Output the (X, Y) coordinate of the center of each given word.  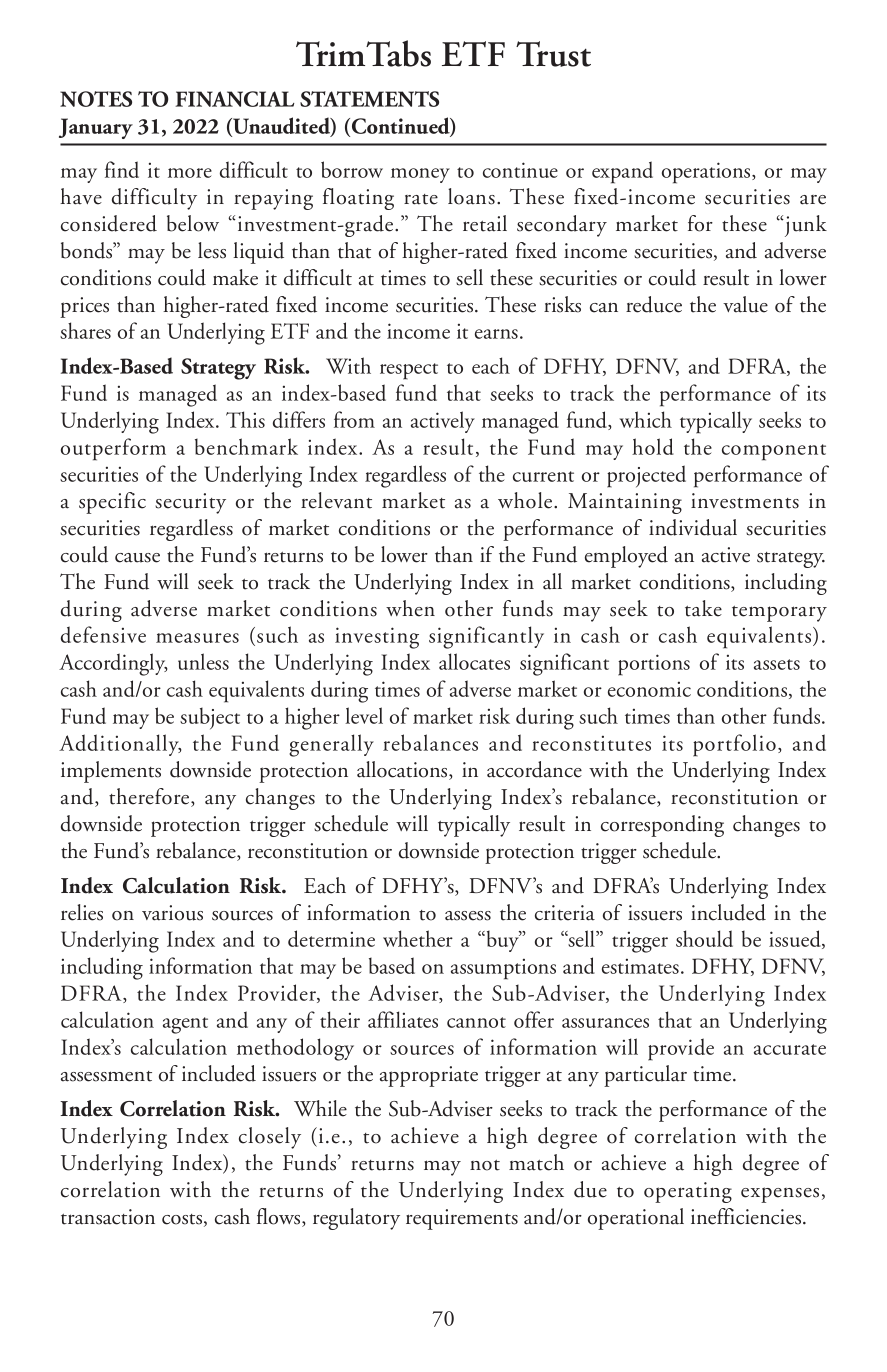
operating (688, 1192)
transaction (108, 1217)
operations (707, 173)
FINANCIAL (234, 99)
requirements (462, 1219)
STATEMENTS (369, 99)
